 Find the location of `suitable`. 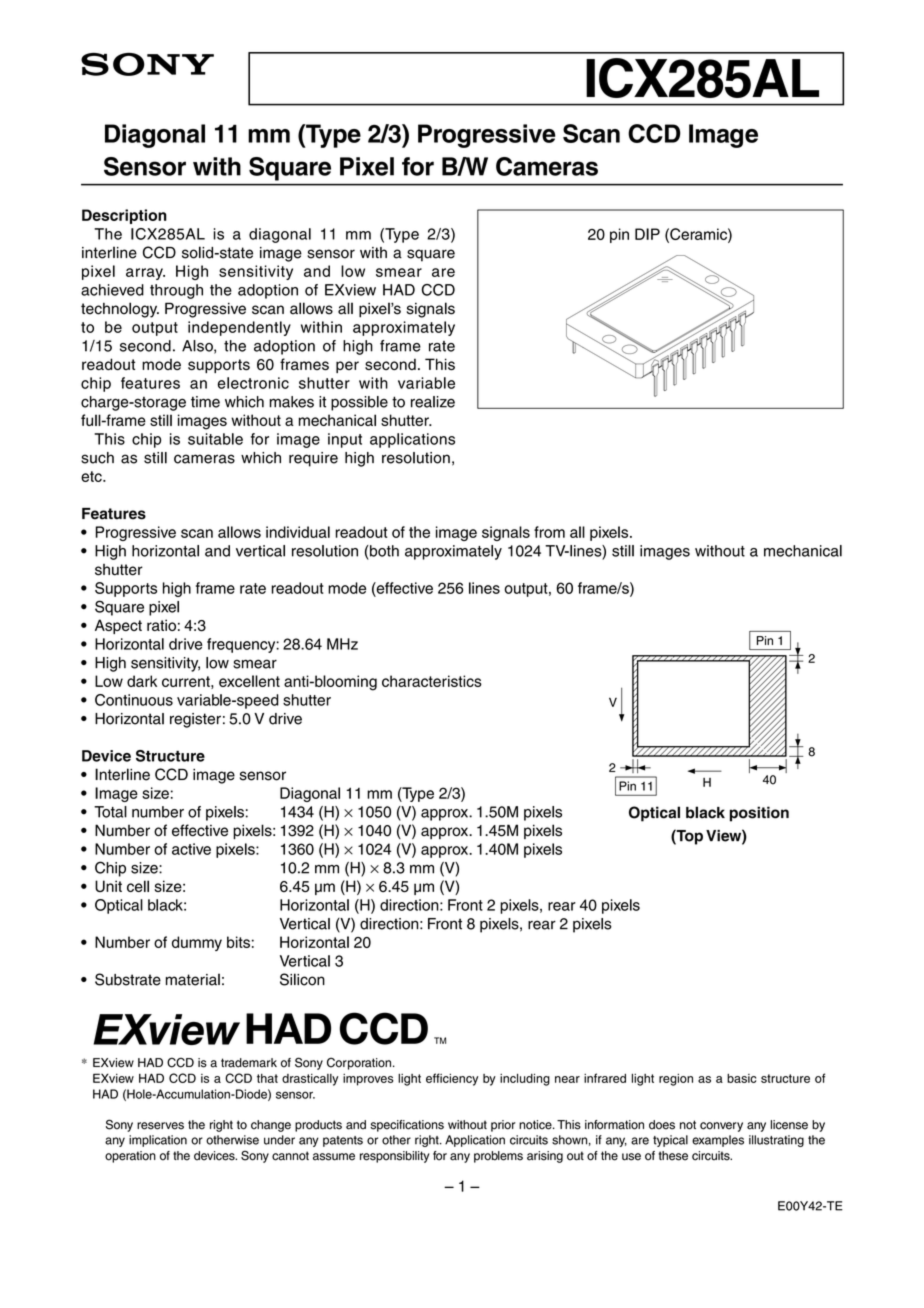

suitable is located at coordinates (215, 439).
